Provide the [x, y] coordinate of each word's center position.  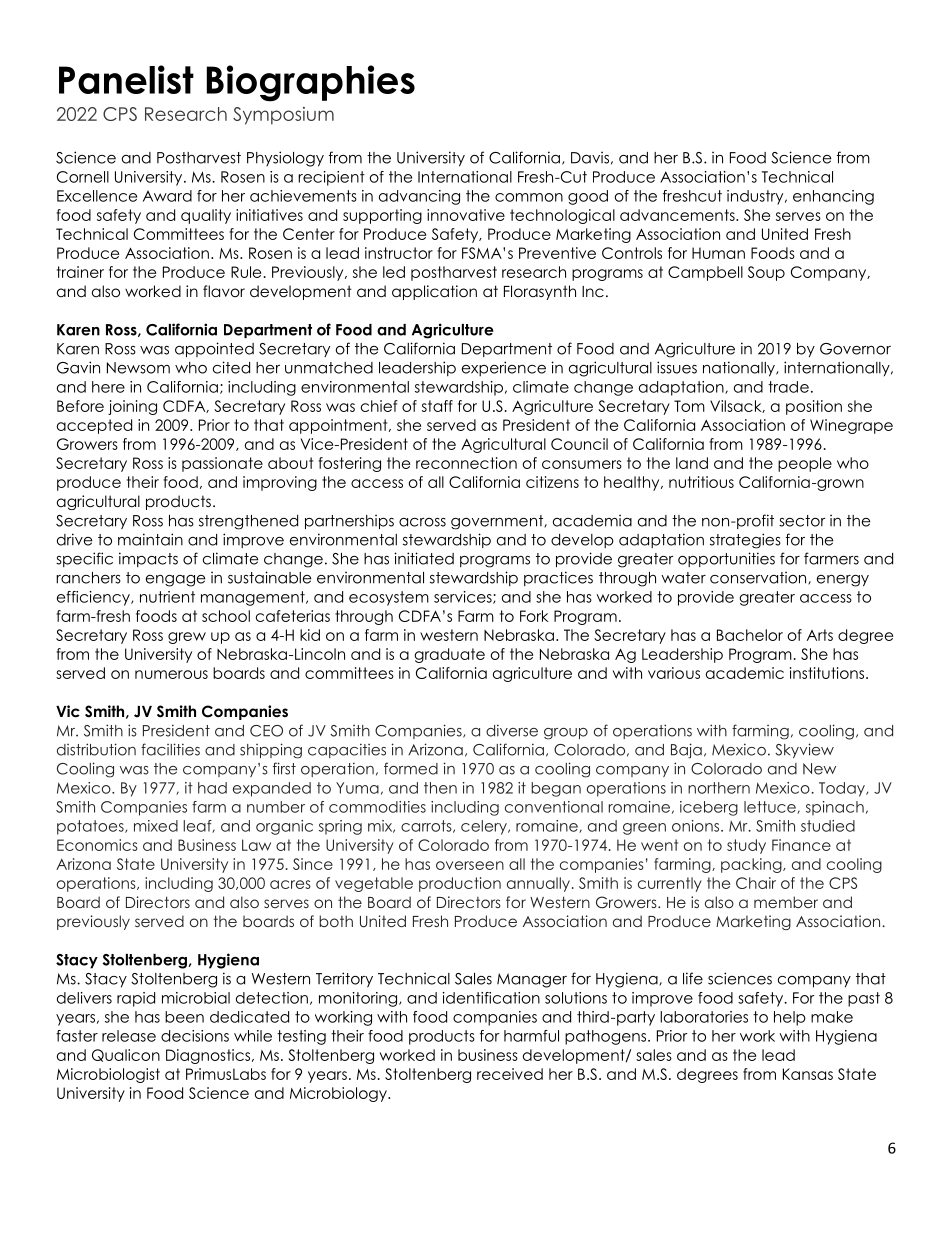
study [746, 846]
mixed [156, 826]
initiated [424, 558]
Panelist [126, 79]
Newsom [138, 368]
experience [504, 368]
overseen [470, 865]
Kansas [808, 1074]
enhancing [833, 197]
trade [788, 387]
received [510, 1074]
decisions [195, 1036]
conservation [759, 577]
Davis [590, 157]
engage [175, 581]
